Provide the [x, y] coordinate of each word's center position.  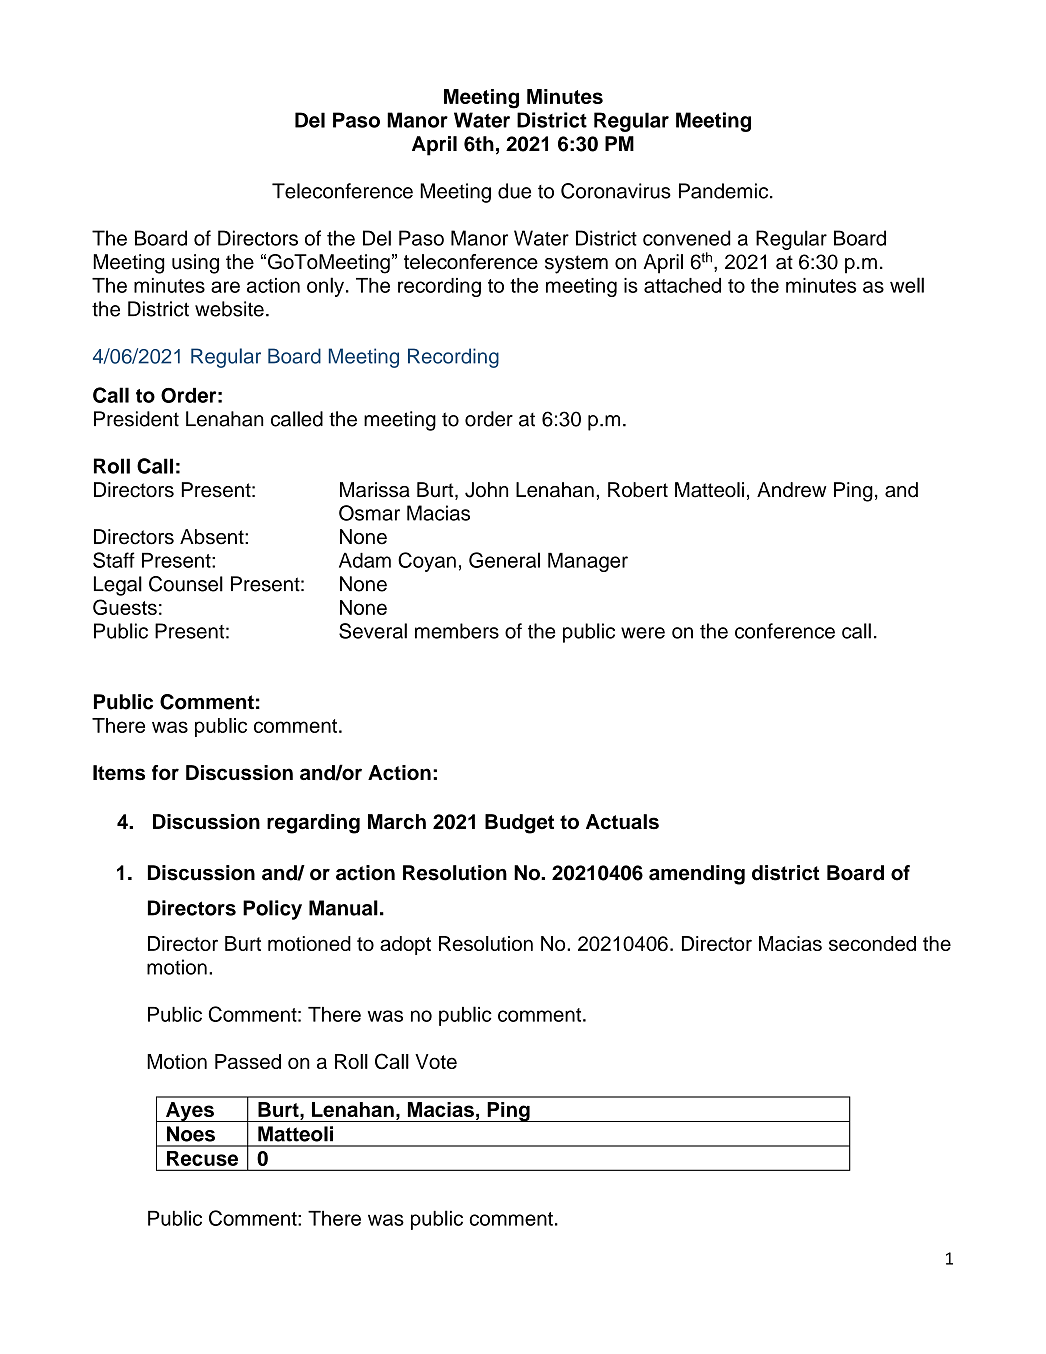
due [514, 191]
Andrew [791, 490]
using [195, 264]
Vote [436, 1061]
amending [697, 875]
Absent [213, 537]
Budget [519, 824]
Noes [191, 1134]
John [486, 490]
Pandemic [725, 191]
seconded [872, 943]
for [165, 772]
